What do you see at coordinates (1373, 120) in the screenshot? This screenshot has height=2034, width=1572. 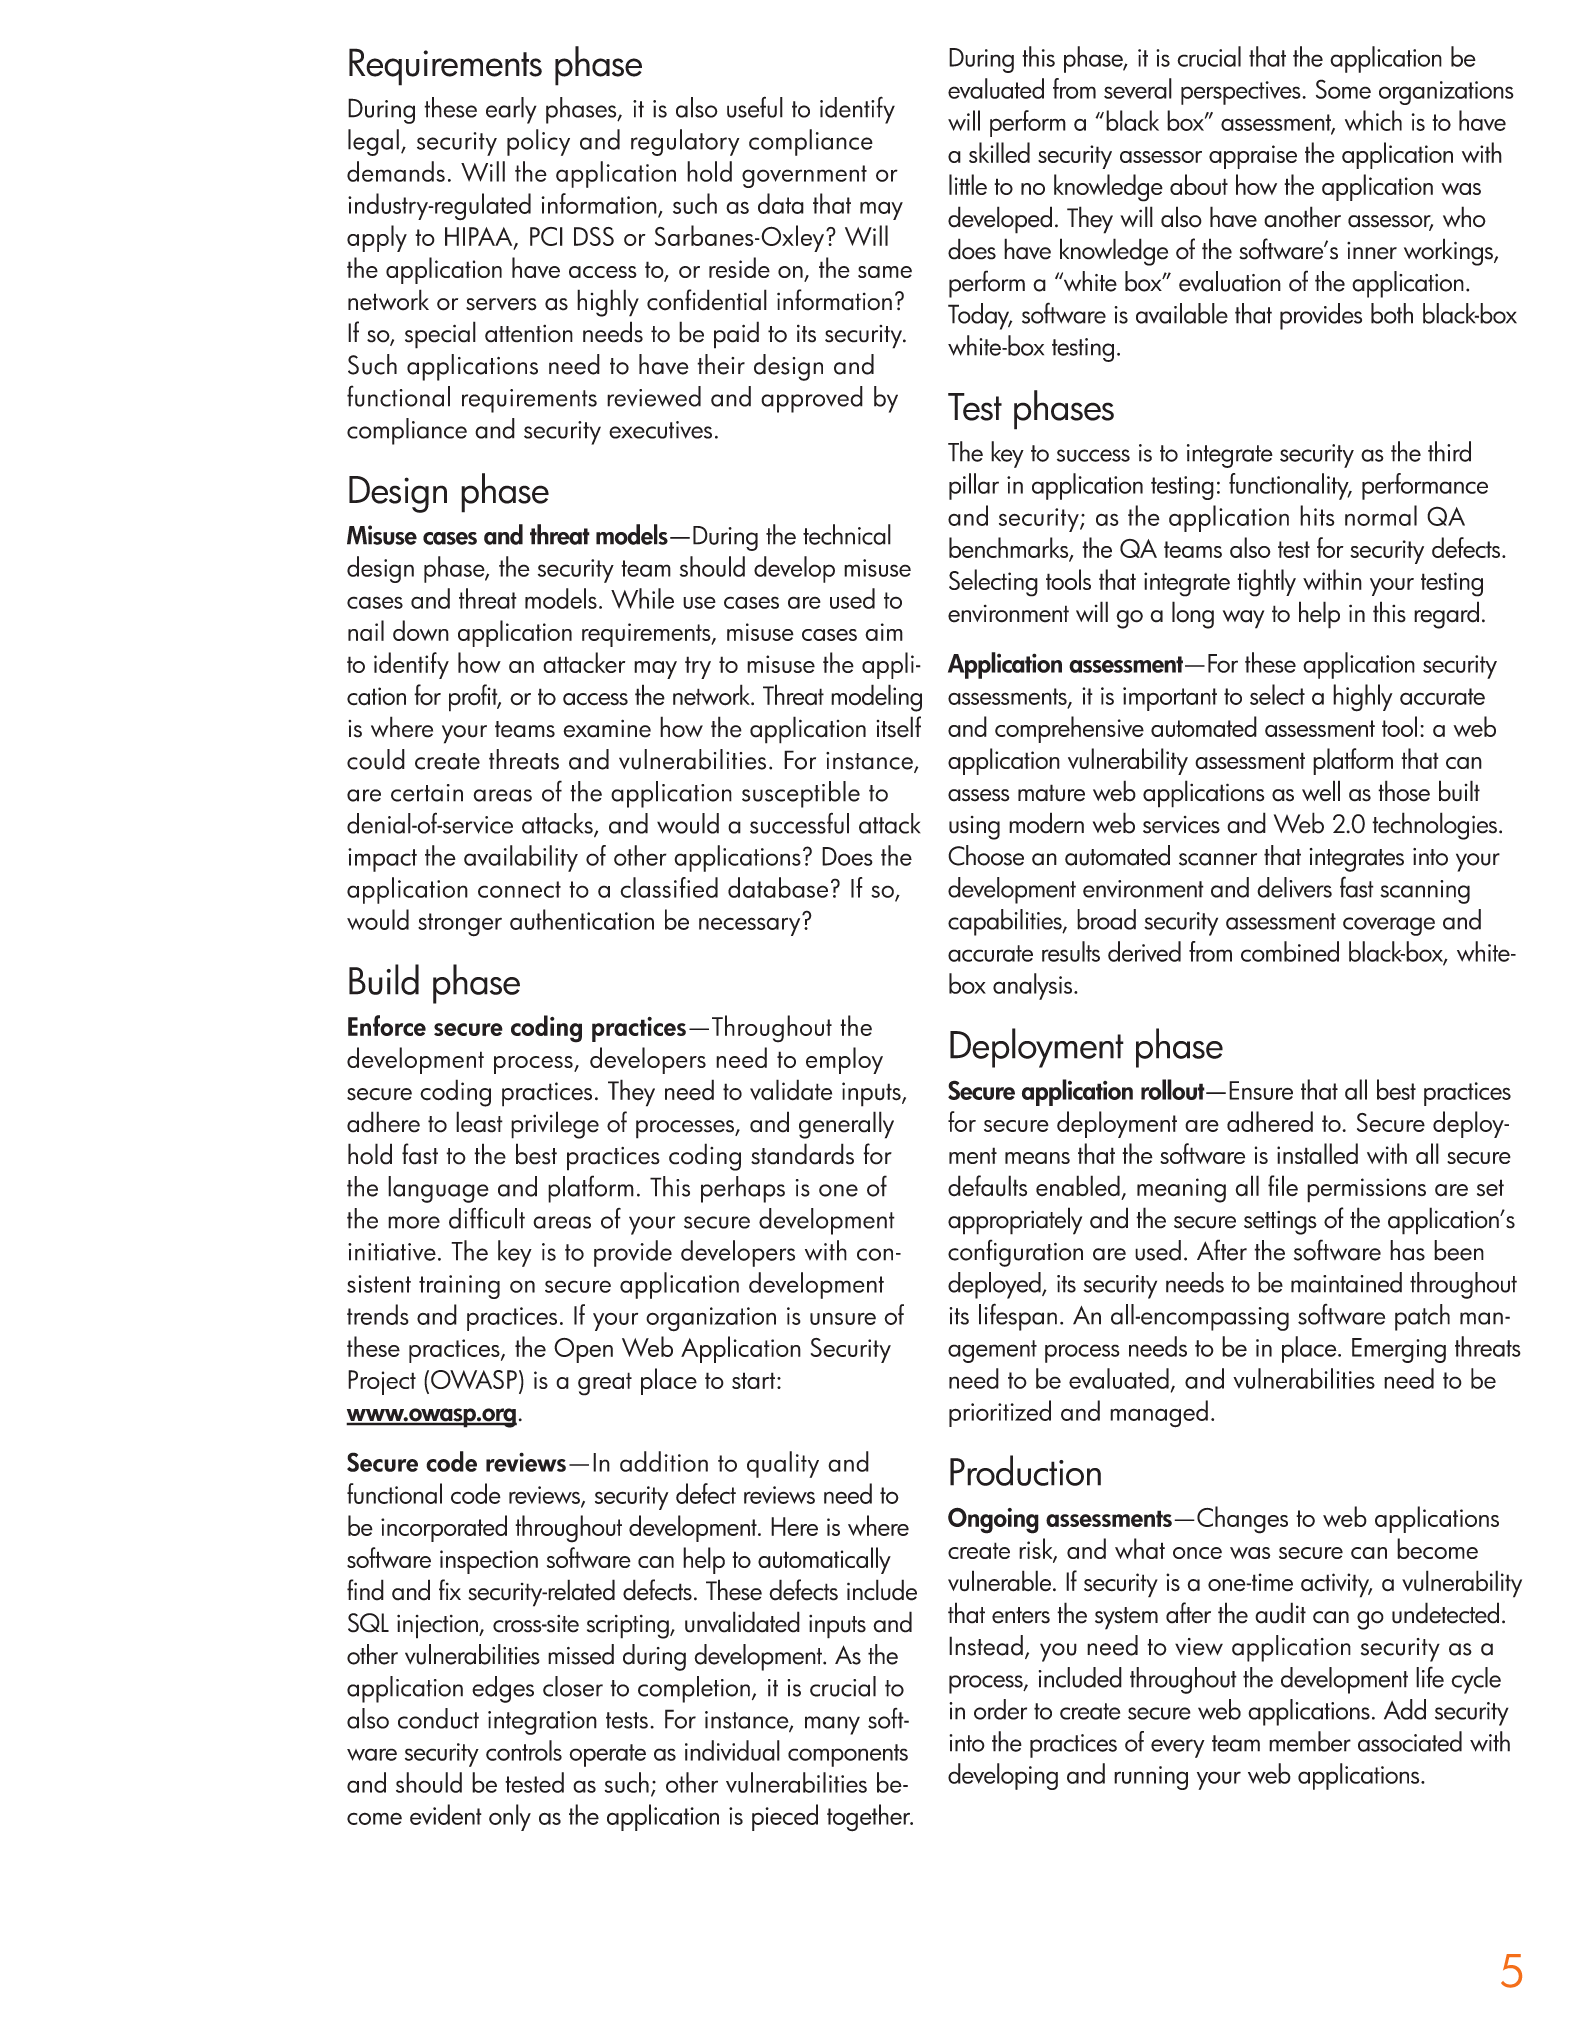 I see `which` at bounding box center [1373, 120].
